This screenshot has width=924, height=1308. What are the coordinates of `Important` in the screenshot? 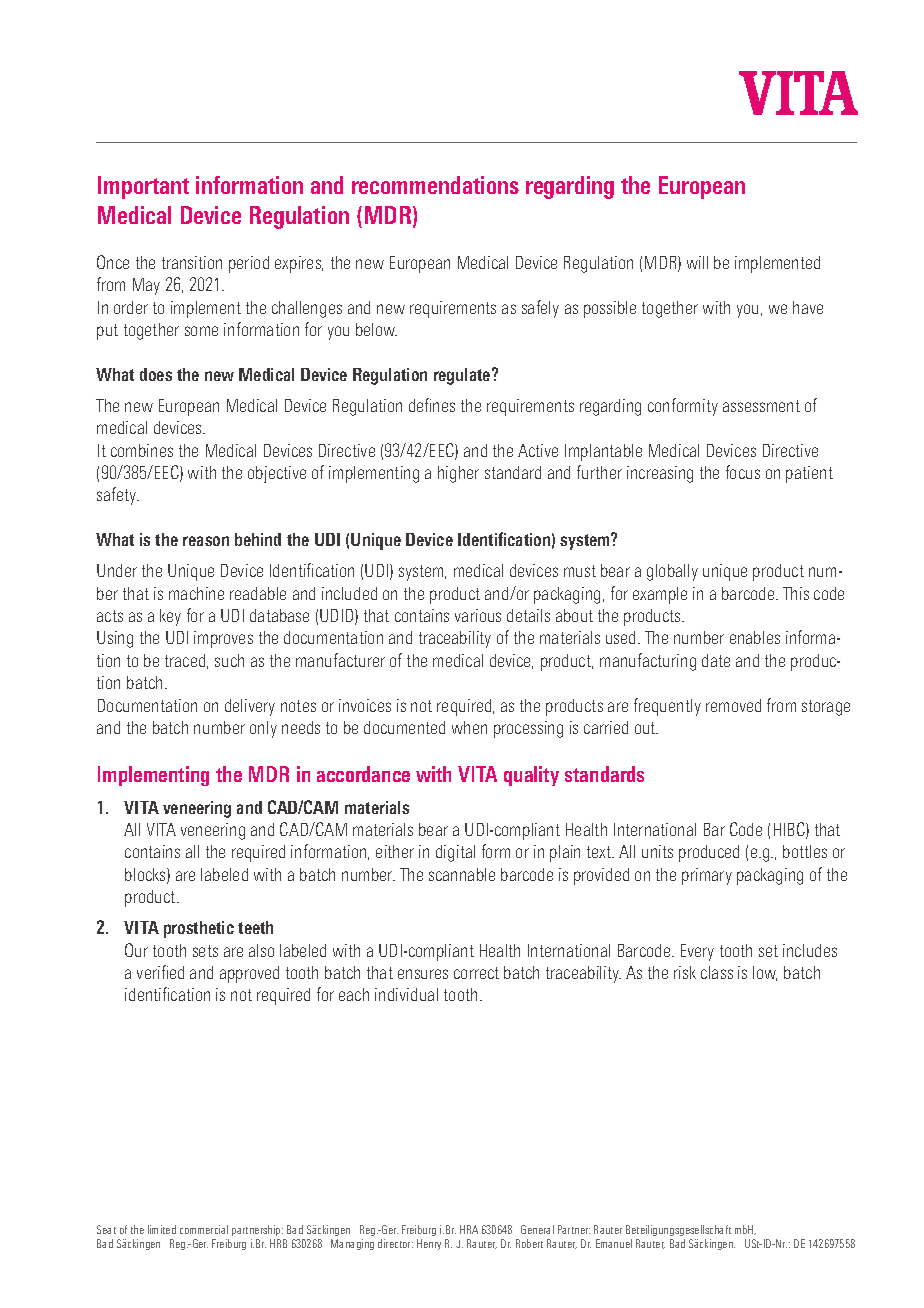 It's located at (143, 187).
